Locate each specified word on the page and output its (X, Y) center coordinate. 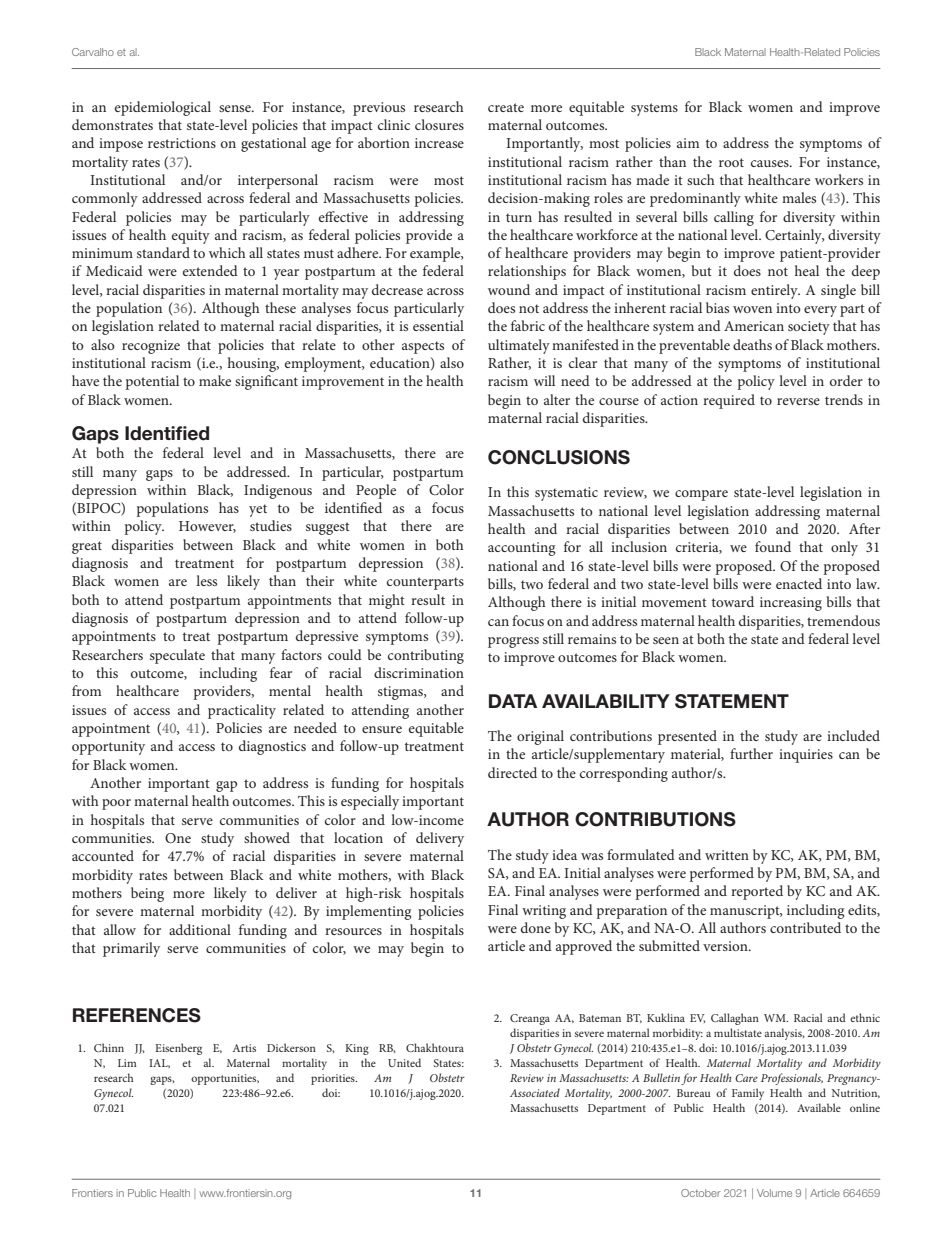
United (404, 1062)
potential (152, 382)
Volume (774, 1193)
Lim (127, 1063)
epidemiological (163, 108)
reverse (798, 401)
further (751, 753)
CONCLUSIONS (559, 457)
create (506, 107)
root (731, 162)
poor (116, 804)
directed (512, 772)
